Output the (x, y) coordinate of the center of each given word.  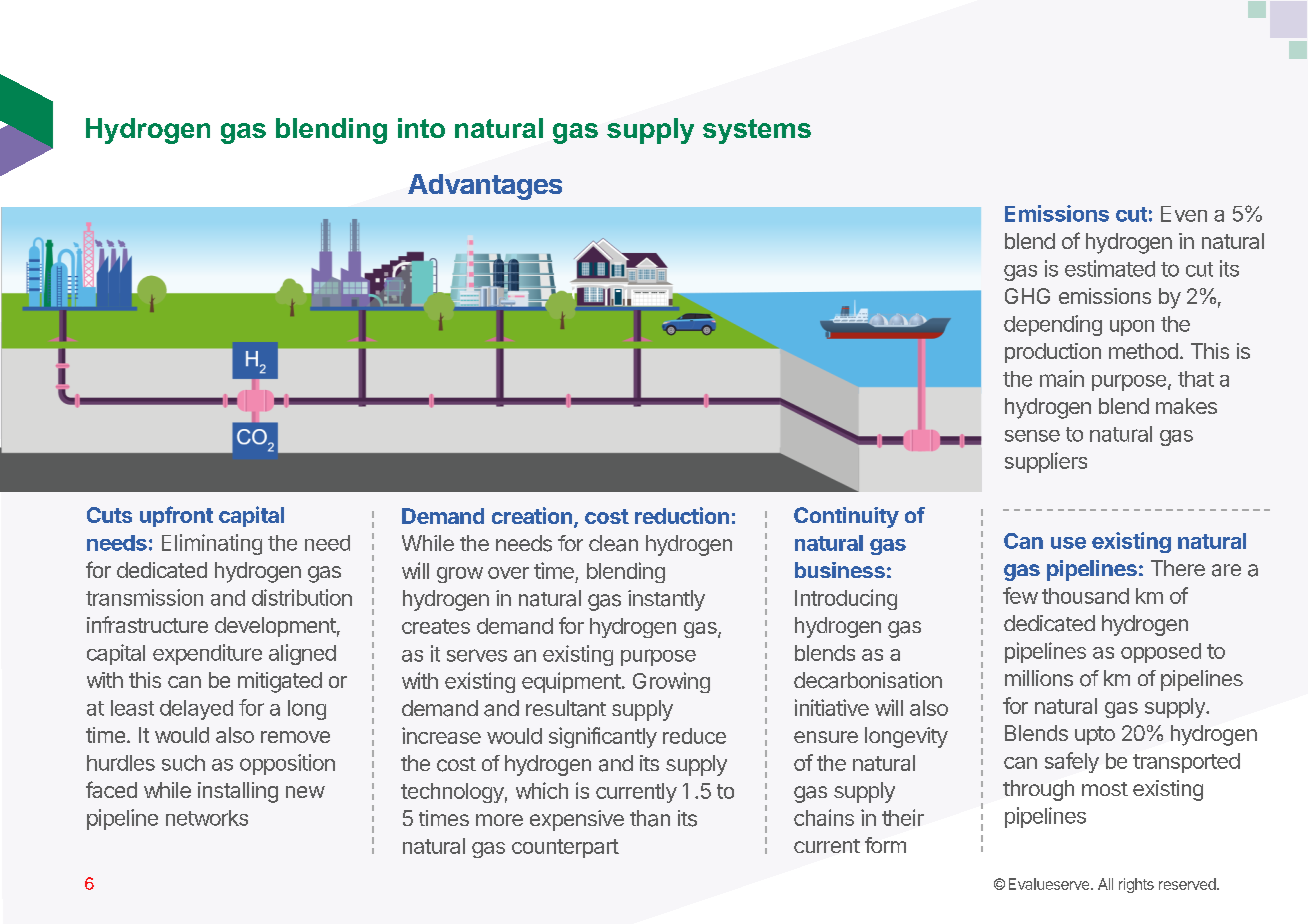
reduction (682, 515)
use (1068, 543)
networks (207, 818)
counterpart (565, 848)
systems (757, 131)
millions (1039, 678)
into (421, 128)
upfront (176, 516)
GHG (1027, 296)
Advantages (485, 187)
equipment (571, 682)
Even (1184, 214)
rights (1136, 885)
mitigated (280, 682)
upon (1132, 328)
